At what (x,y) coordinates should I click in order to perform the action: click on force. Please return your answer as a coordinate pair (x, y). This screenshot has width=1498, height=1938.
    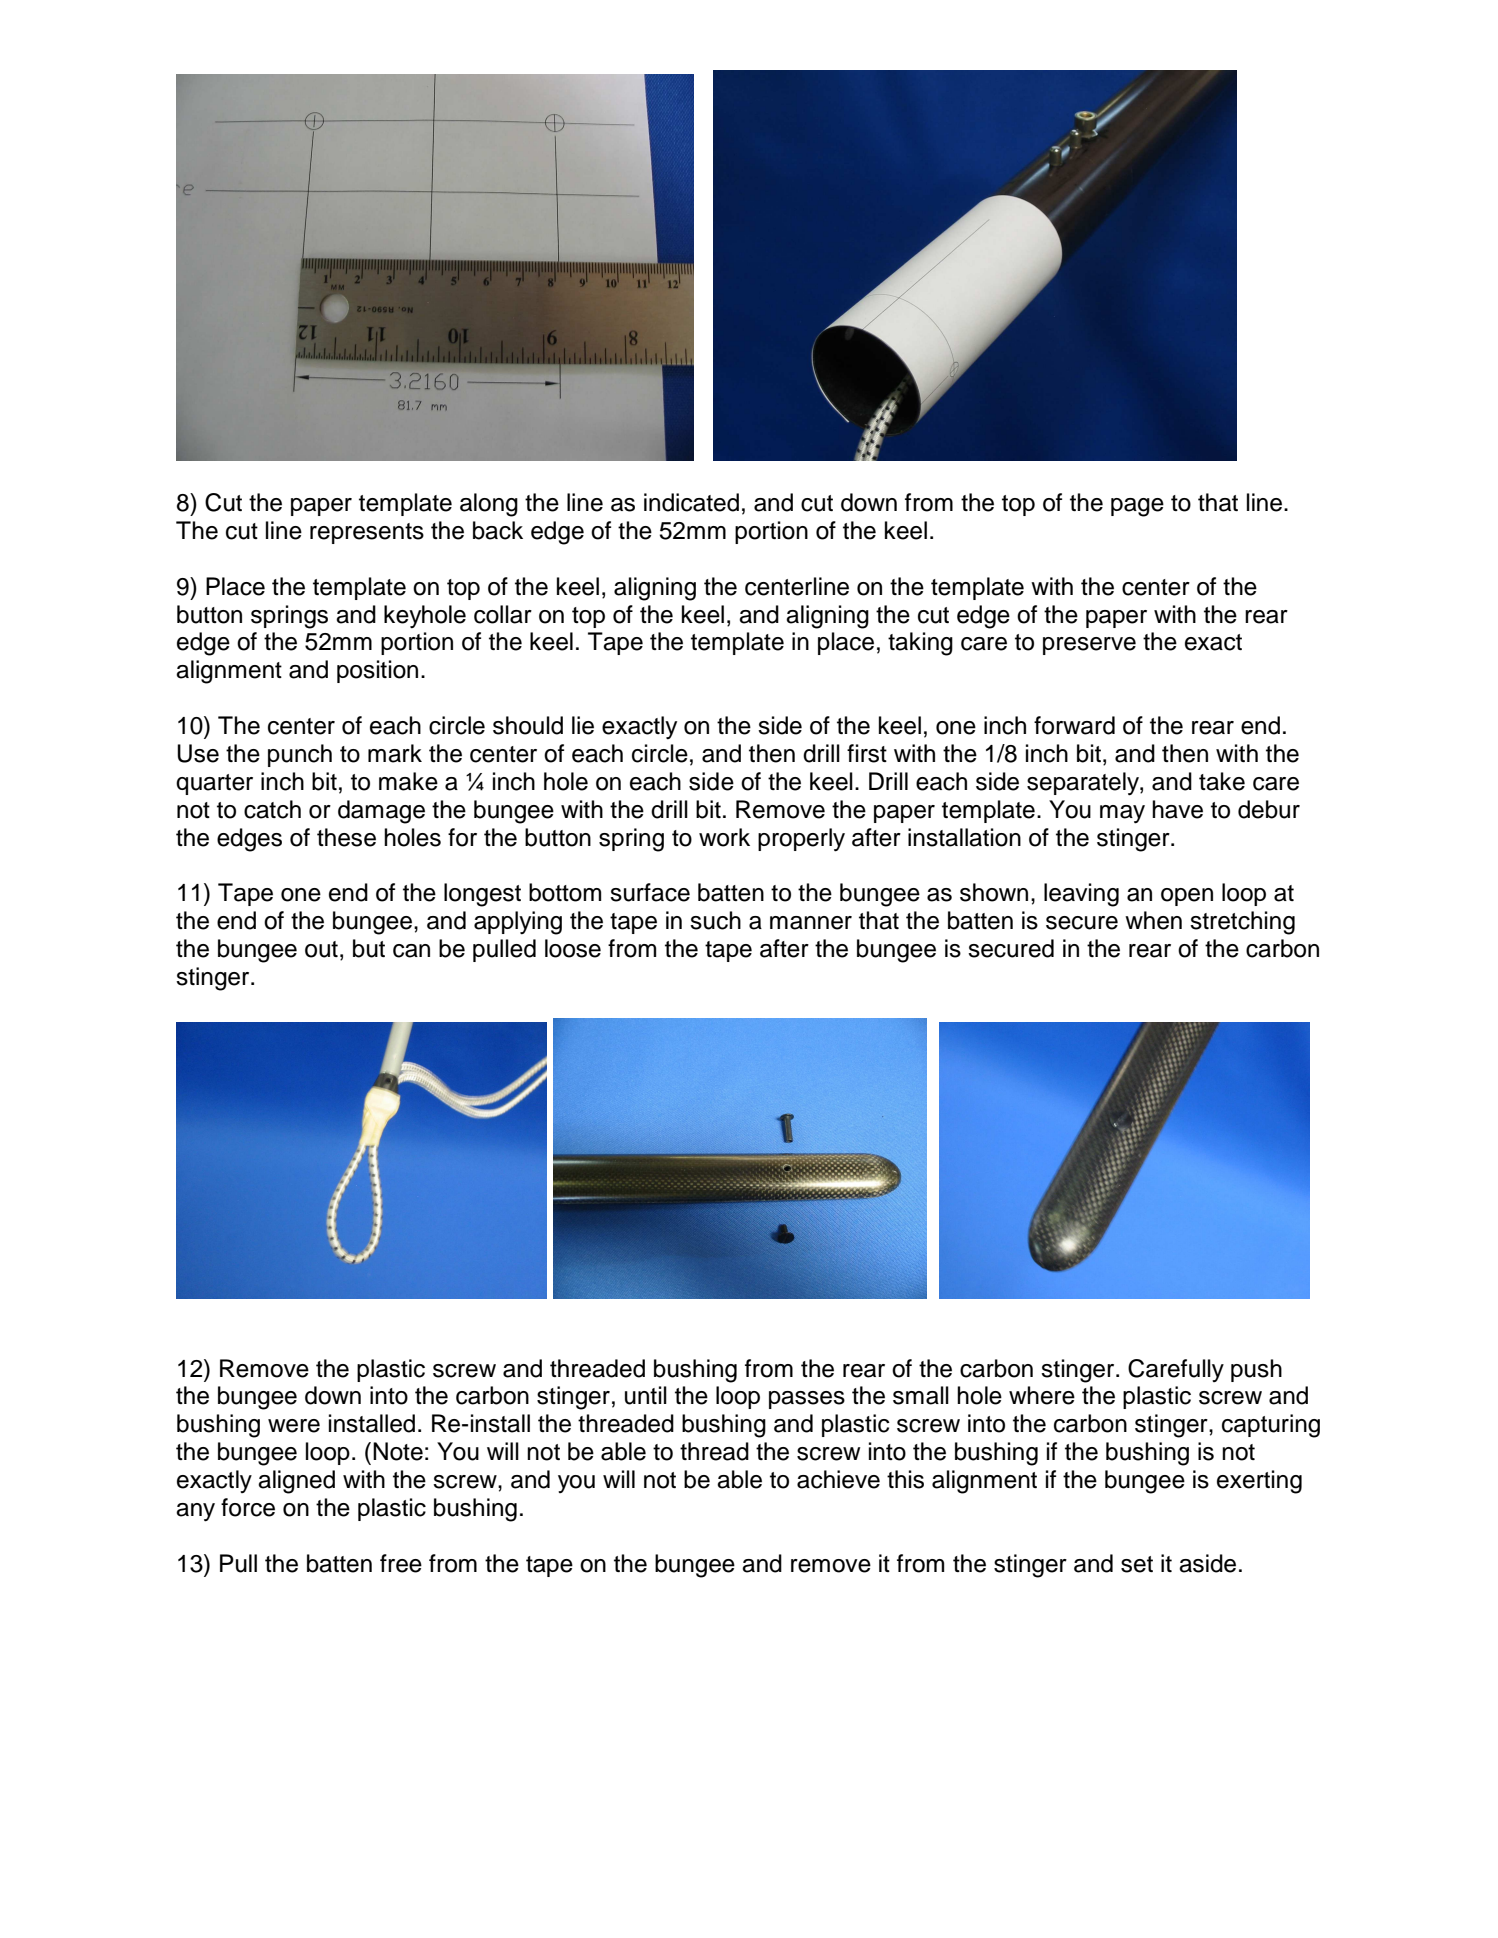
    Looking at the image, I should click on (248, 1507).
